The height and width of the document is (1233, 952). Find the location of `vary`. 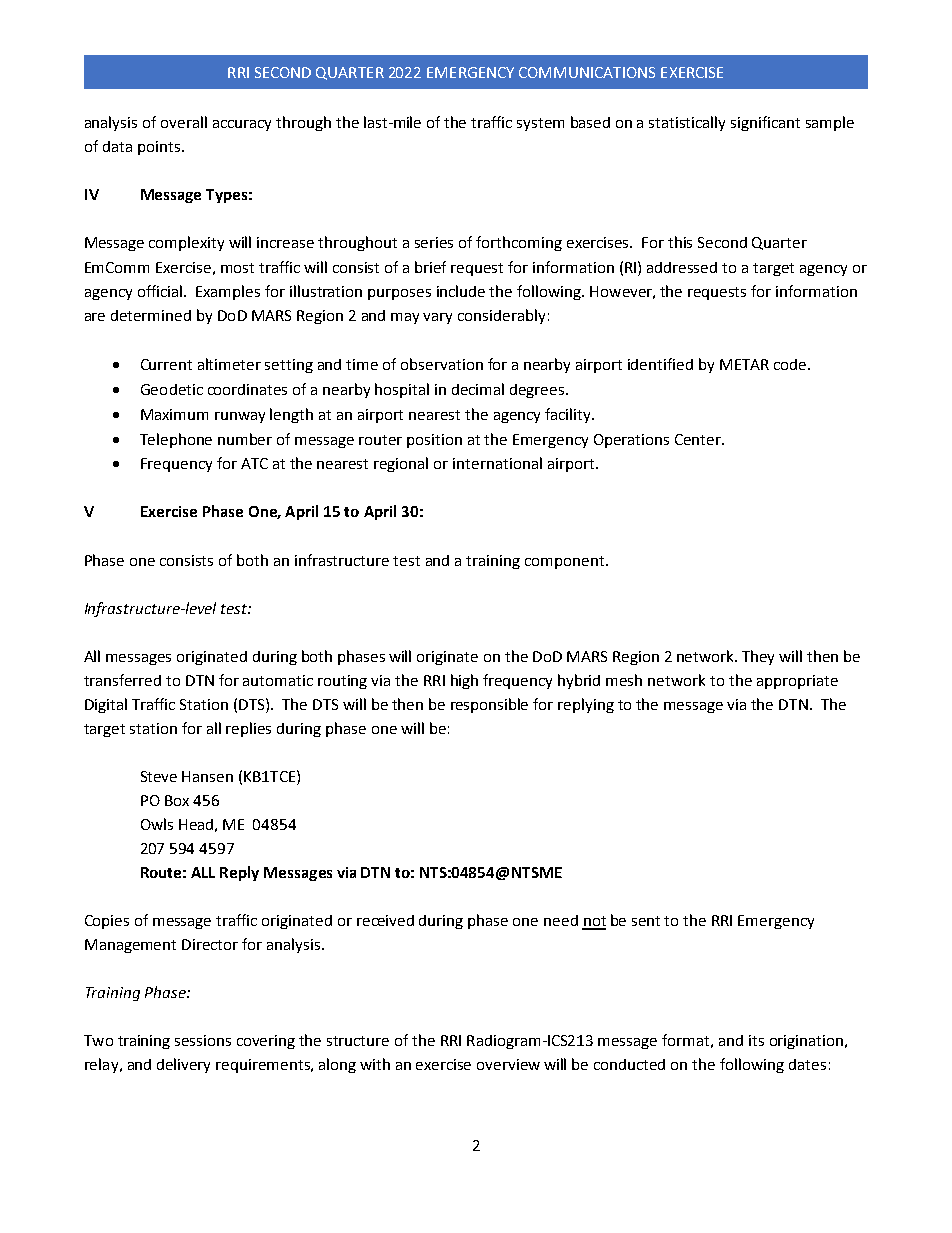

vary is located at coordinates (437, 318).
